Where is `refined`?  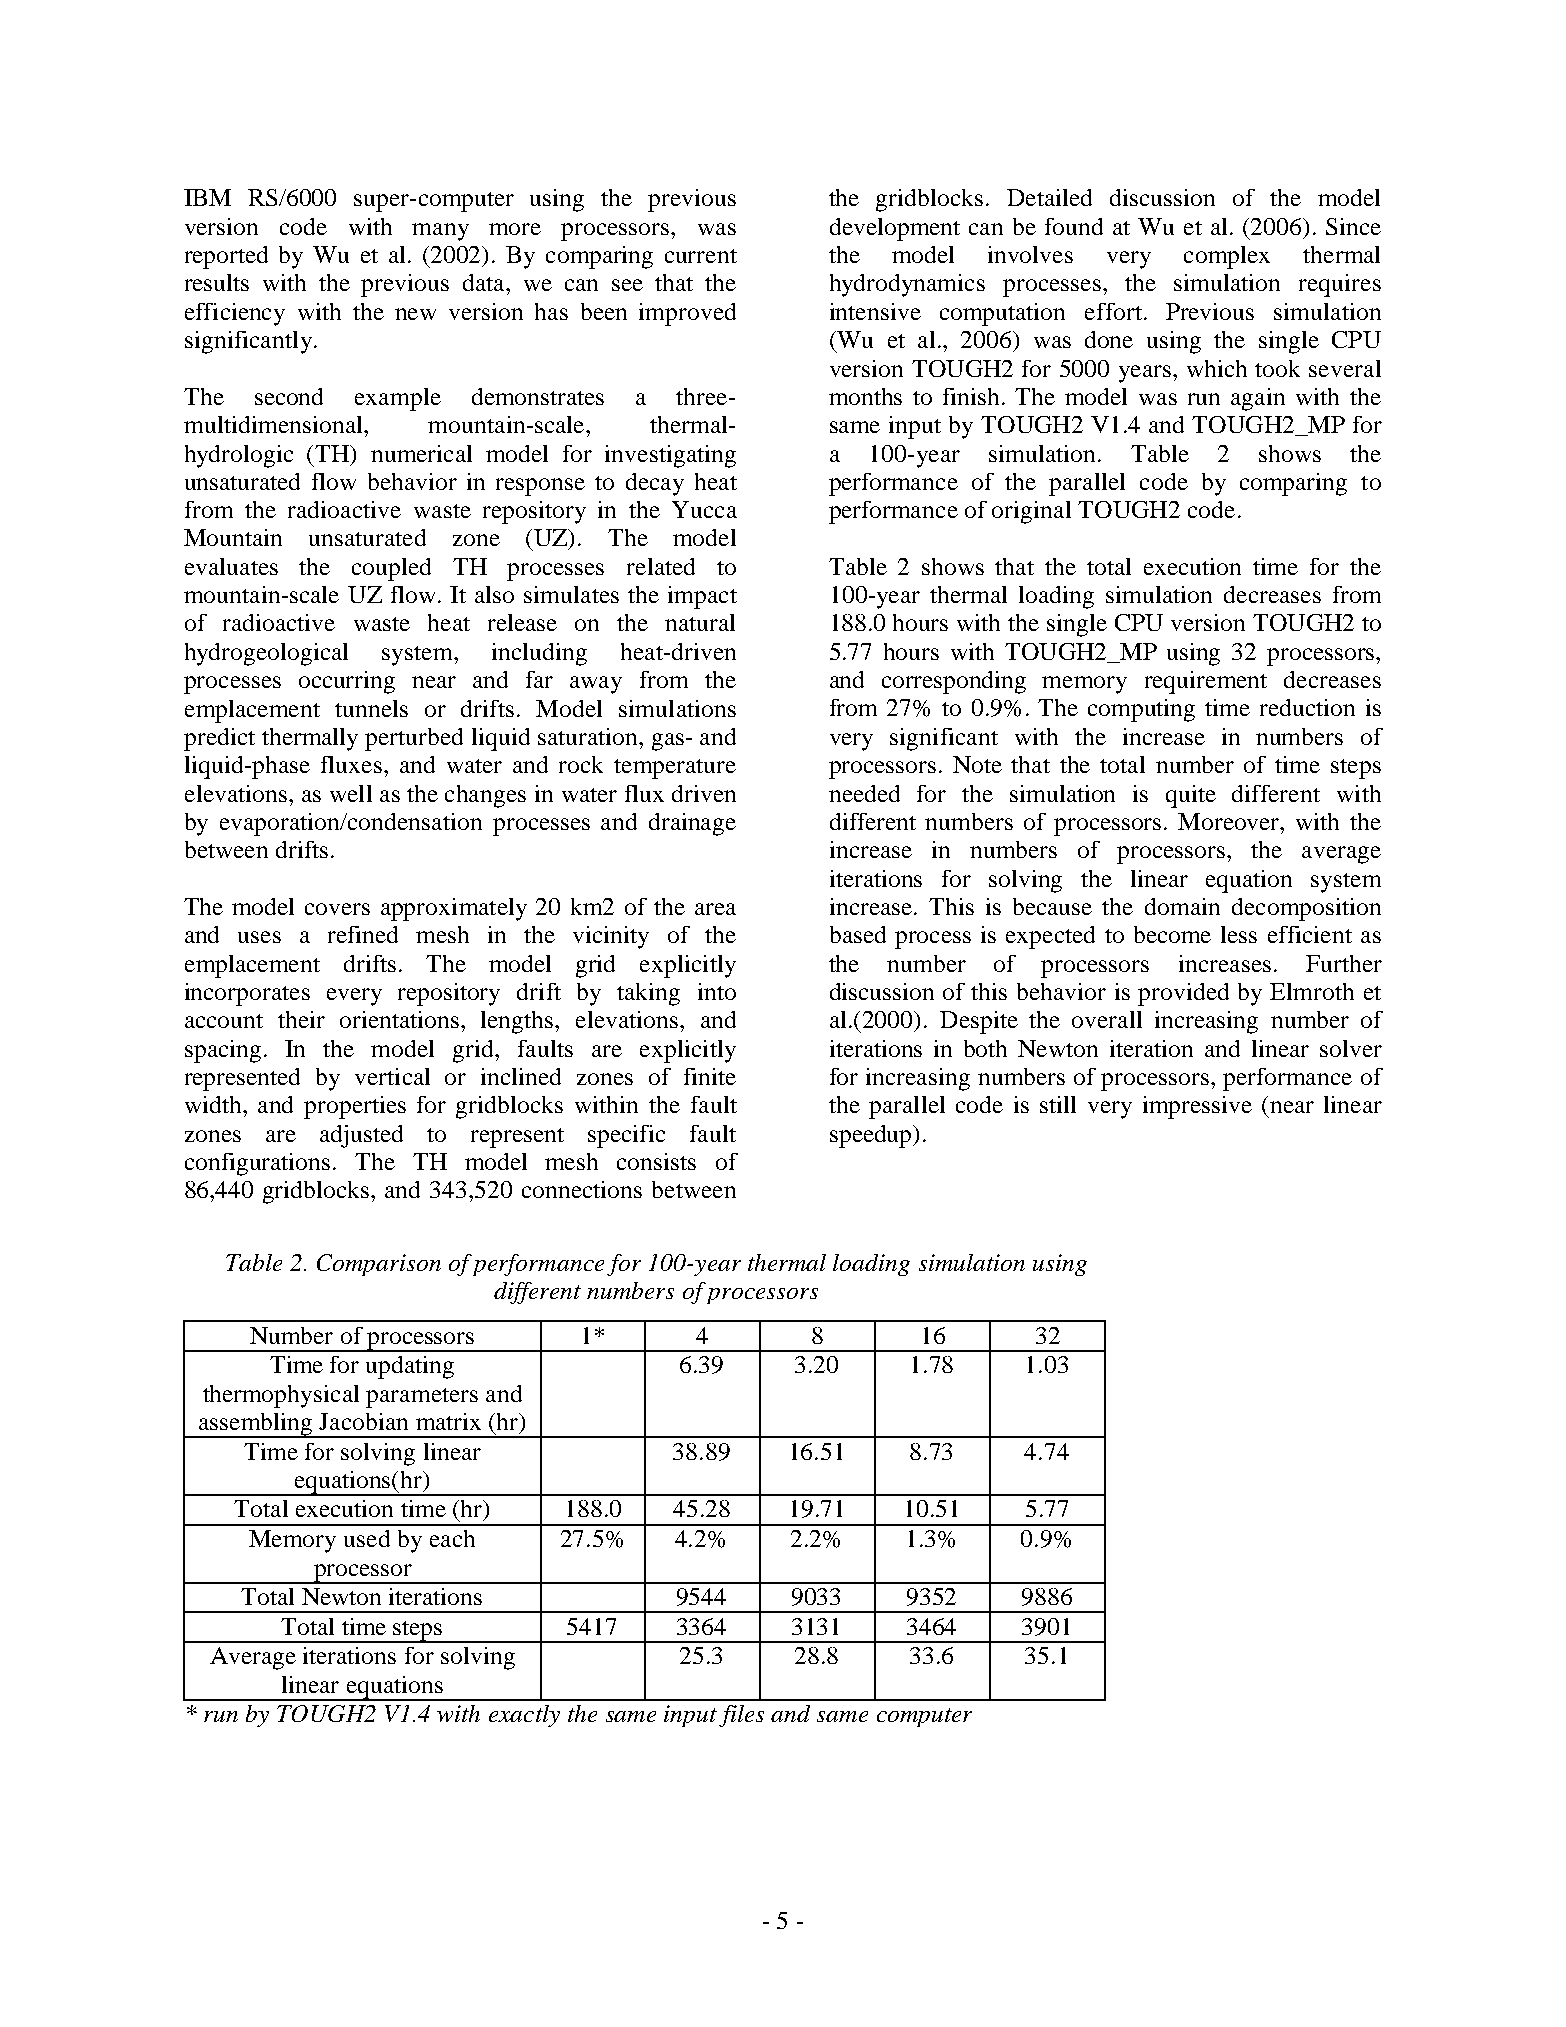 refined is located at coordinates (363, 934).
